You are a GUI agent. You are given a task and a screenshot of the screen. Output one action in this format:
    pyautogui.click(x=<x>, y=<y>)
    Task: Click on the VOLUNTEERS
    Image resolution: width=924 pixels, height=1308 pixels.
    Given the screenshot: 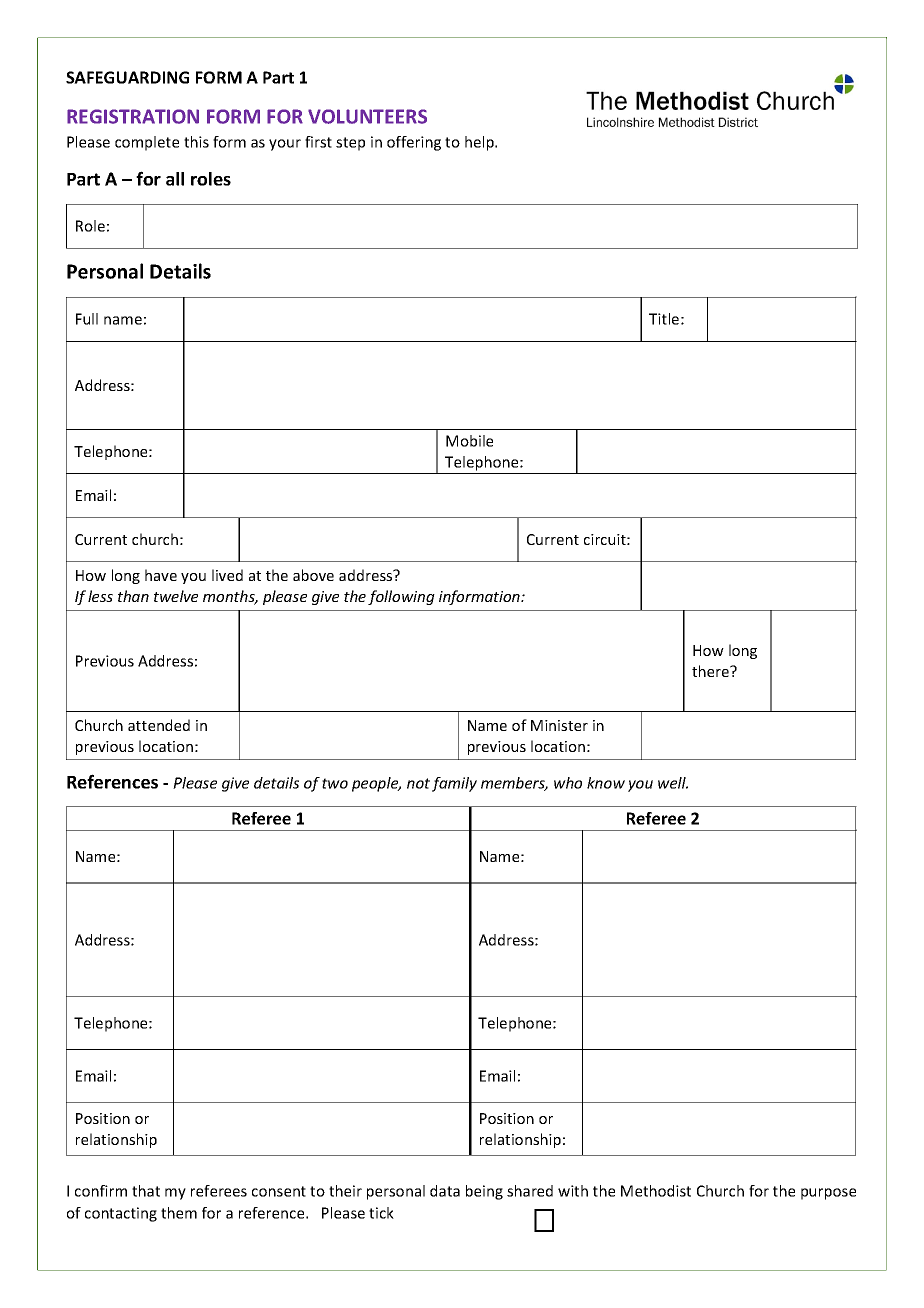 What is the action you would take?
    pyautogui.click(x=367, y=116)
